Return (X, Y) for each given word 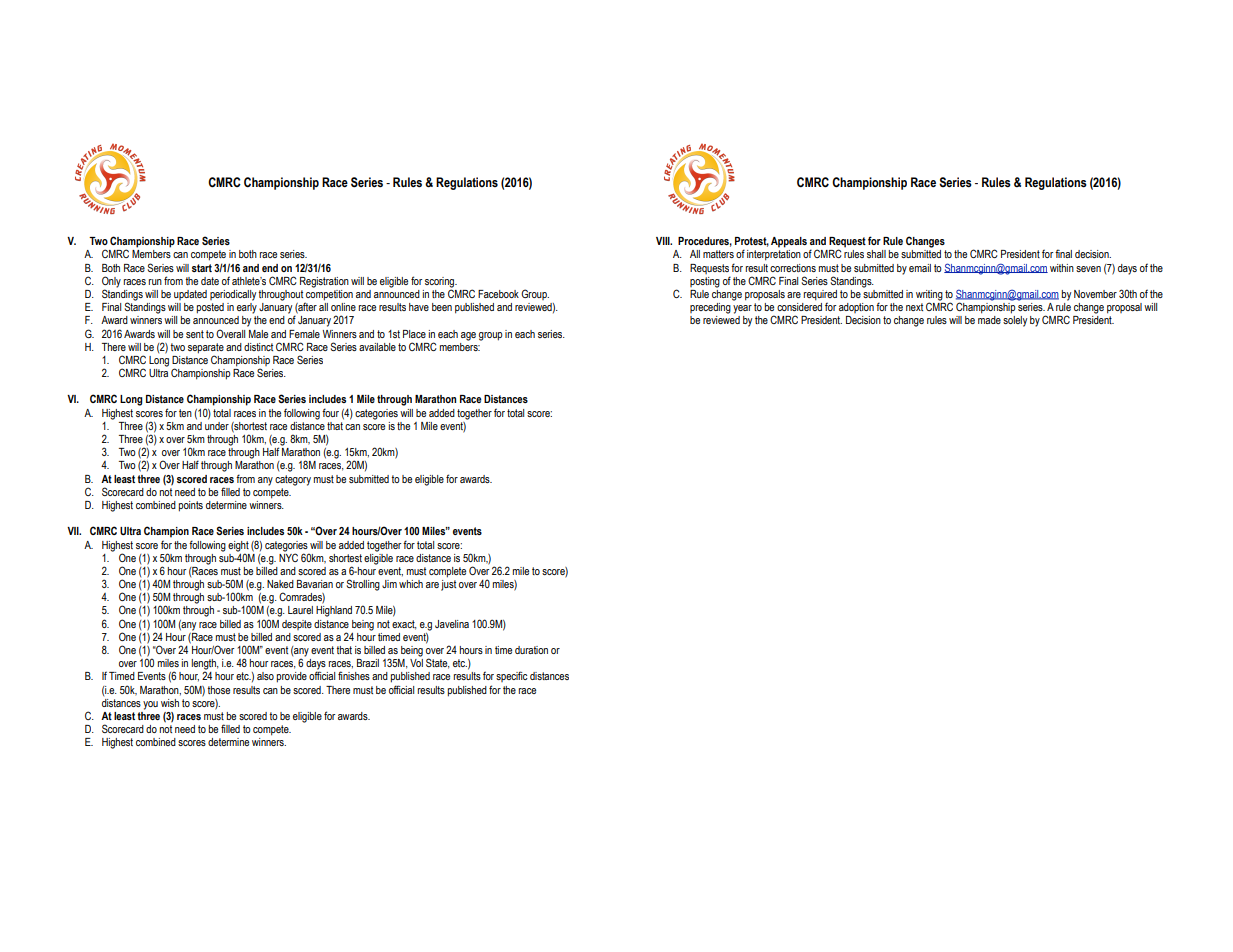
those (218, 690)
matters (718, 254)
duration (531, 650)
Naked (280, 584)
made (989, 320)
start (202, 268)
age (468, 336)
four (330, 412)
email (920, 268)
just (448, 585)
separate (206, 348)
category (293, 480)
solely (1015, 321)
